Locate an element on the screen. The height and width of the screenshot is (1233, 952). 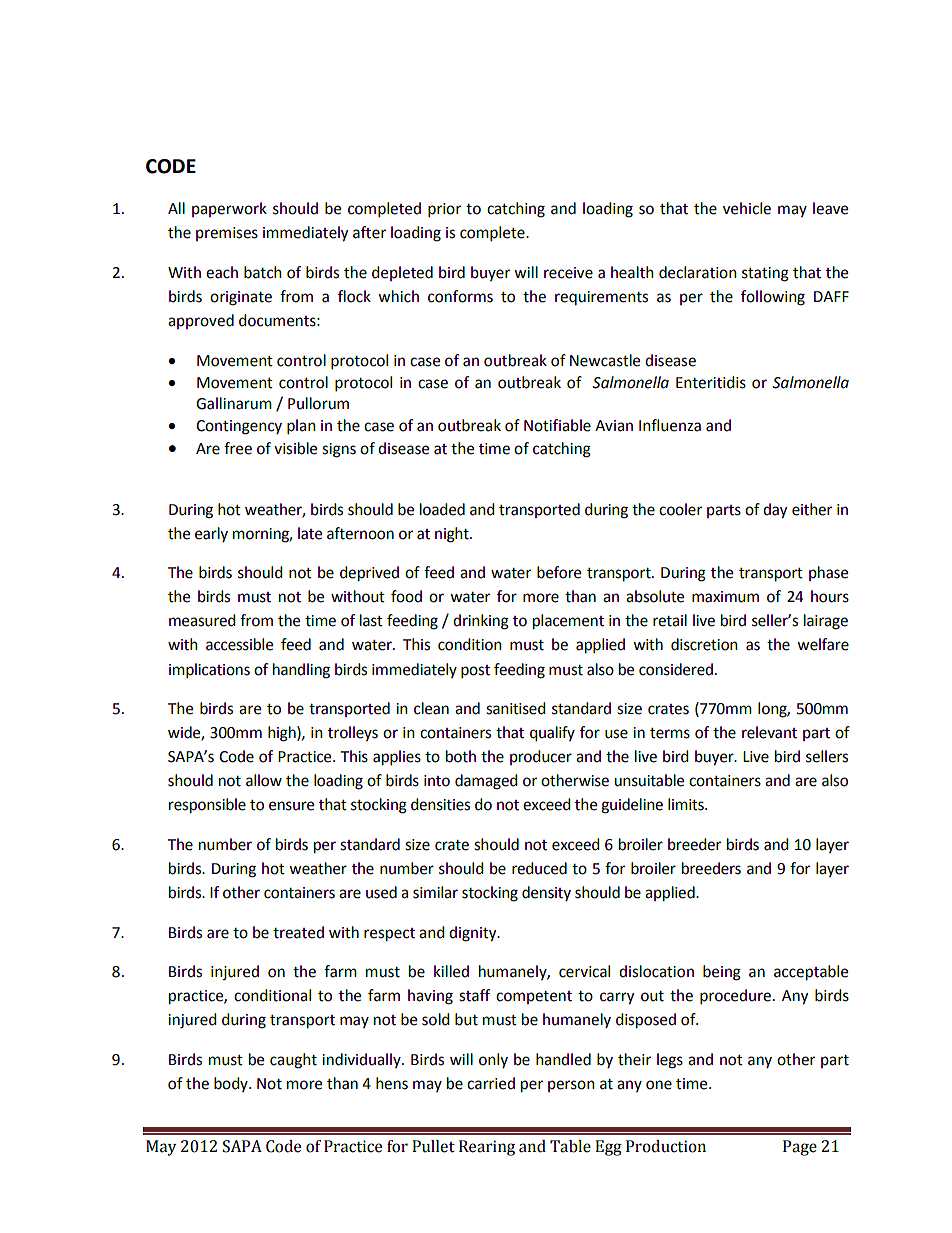
limits is located at coordinates (687, 804).
